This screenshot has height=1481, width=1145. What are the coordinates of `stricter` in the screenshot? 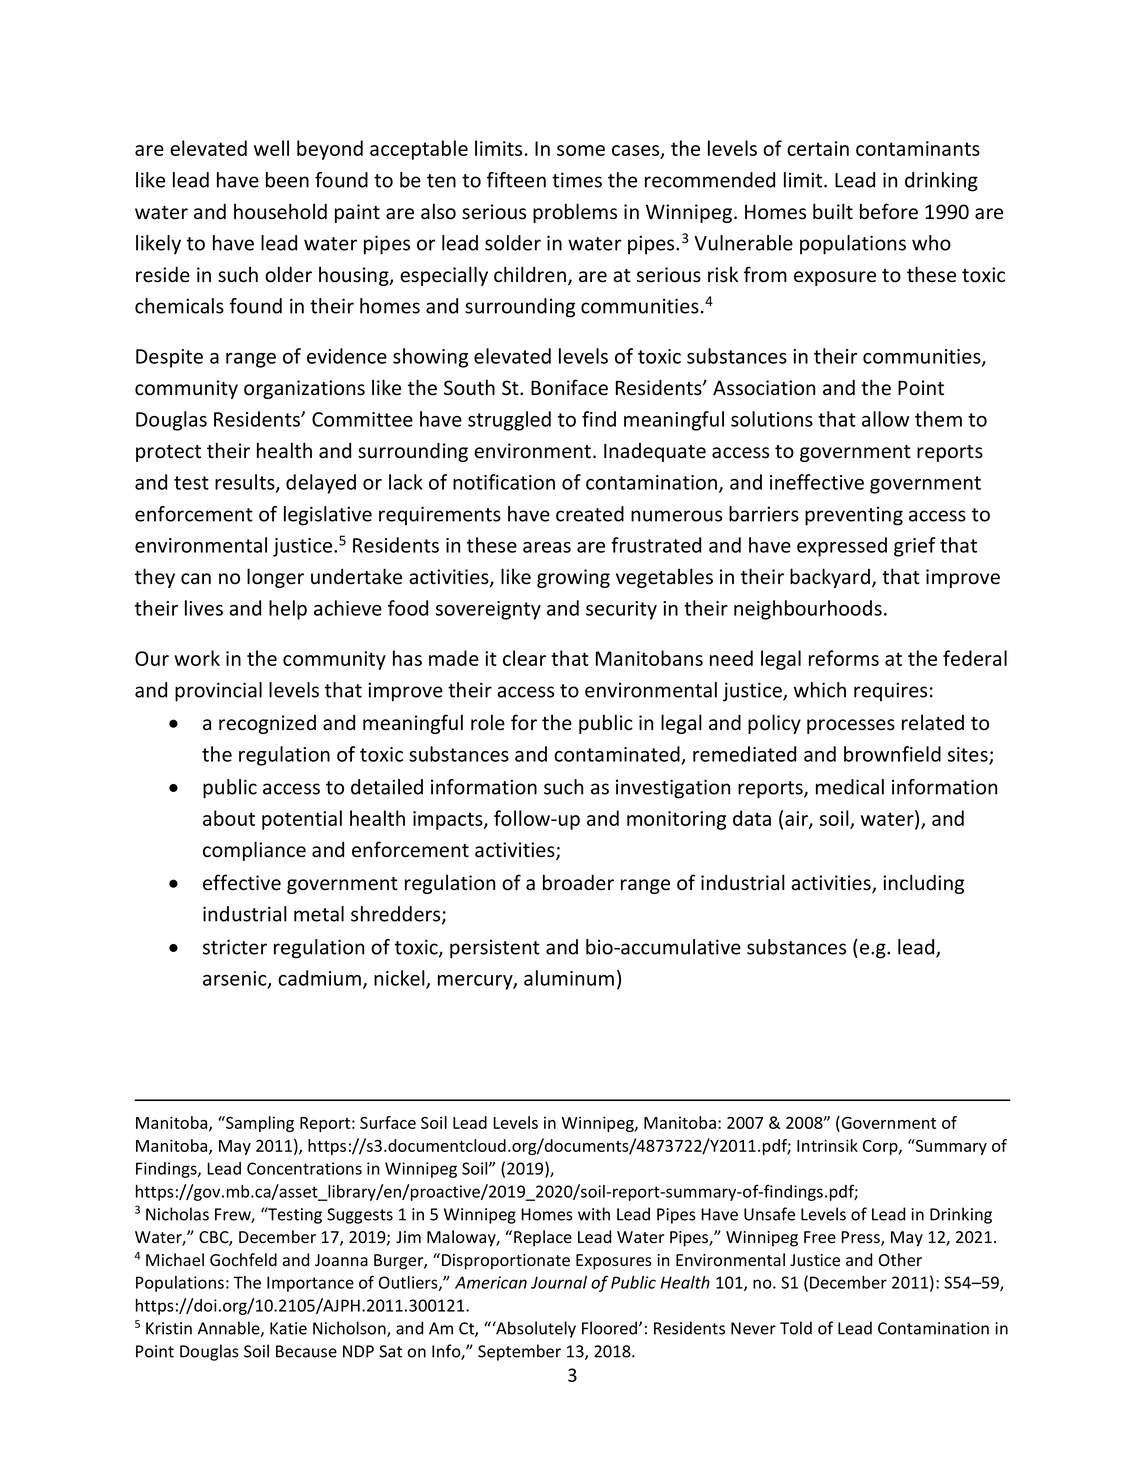 It's located at (235, 947).
